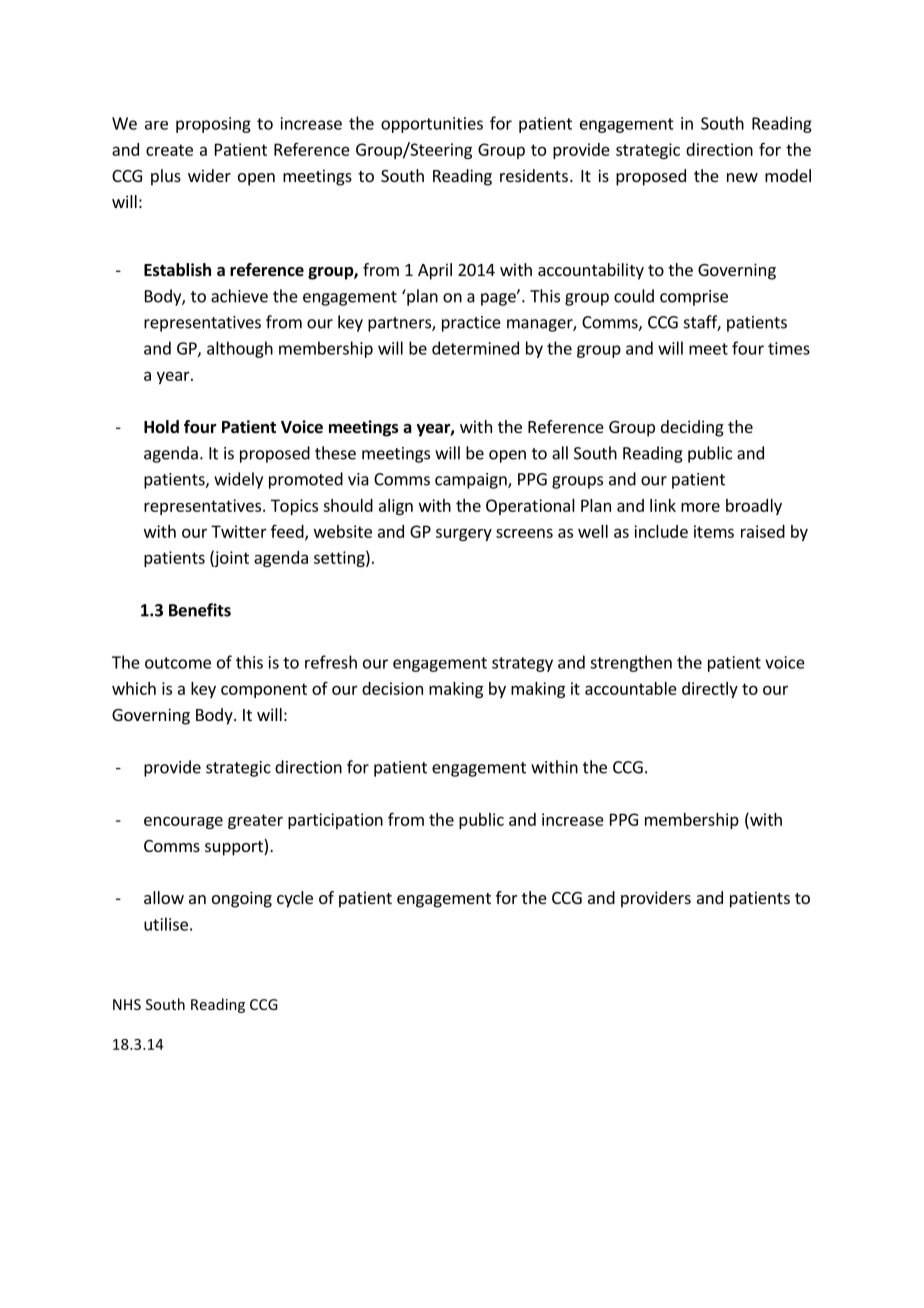 The image size is (924, 1308). What do you see at coordinates (710, 690) in the screenshot?
I see `directly` at bounding box center [710, 690].
